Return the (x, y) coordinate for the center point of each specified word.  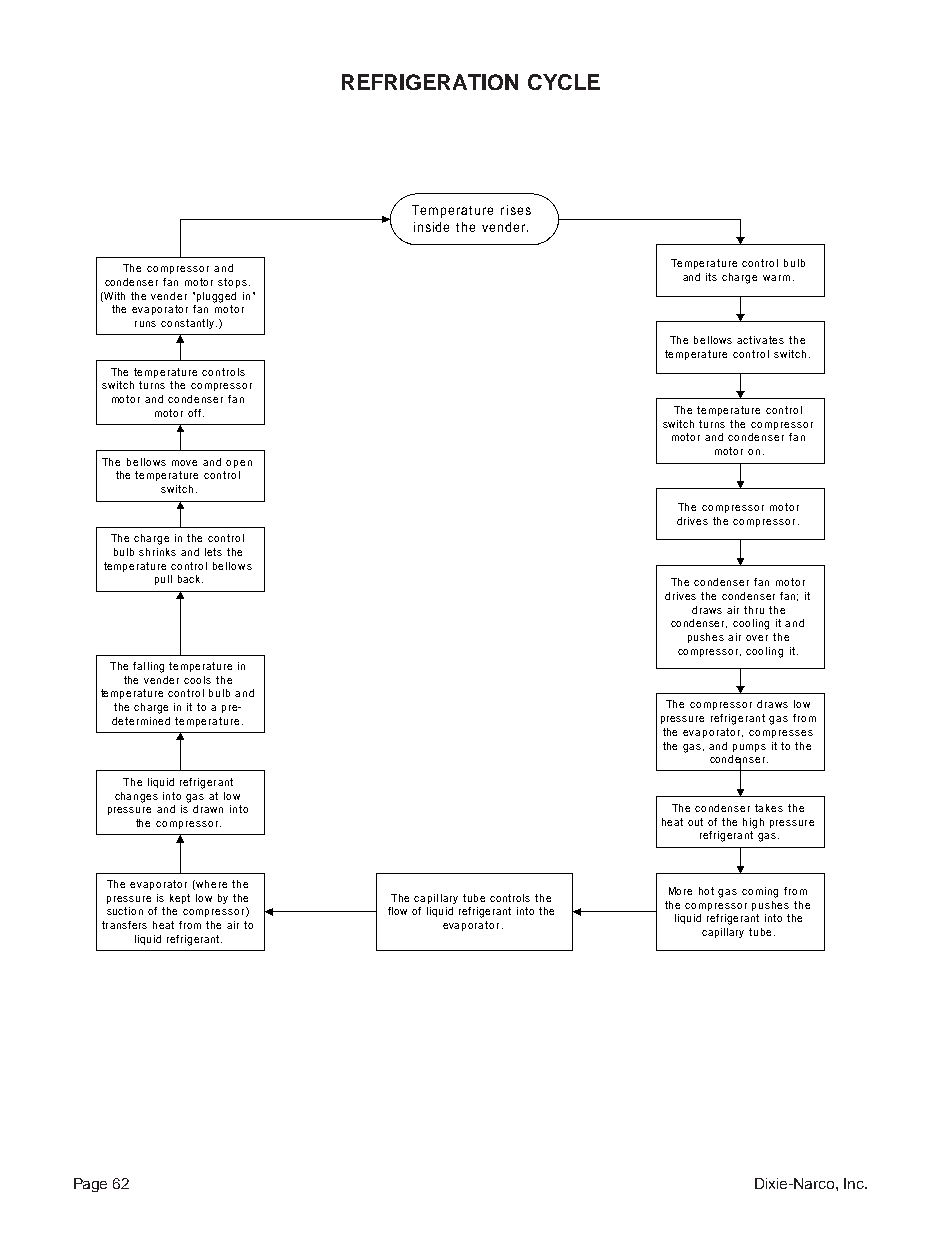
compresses (781, 734)
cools (197, 680)
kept (180, 899)
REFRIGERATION (430, 82)
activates (760, 340)
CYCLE (564, 82)
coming (760, 892)
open (239, 464)
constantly (189, 324)
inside (431, 227)
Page (90, 1185)
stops (232, 283)
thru (754, 610)
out (695, 822)
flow (397, 911)
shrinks (157, 552)
